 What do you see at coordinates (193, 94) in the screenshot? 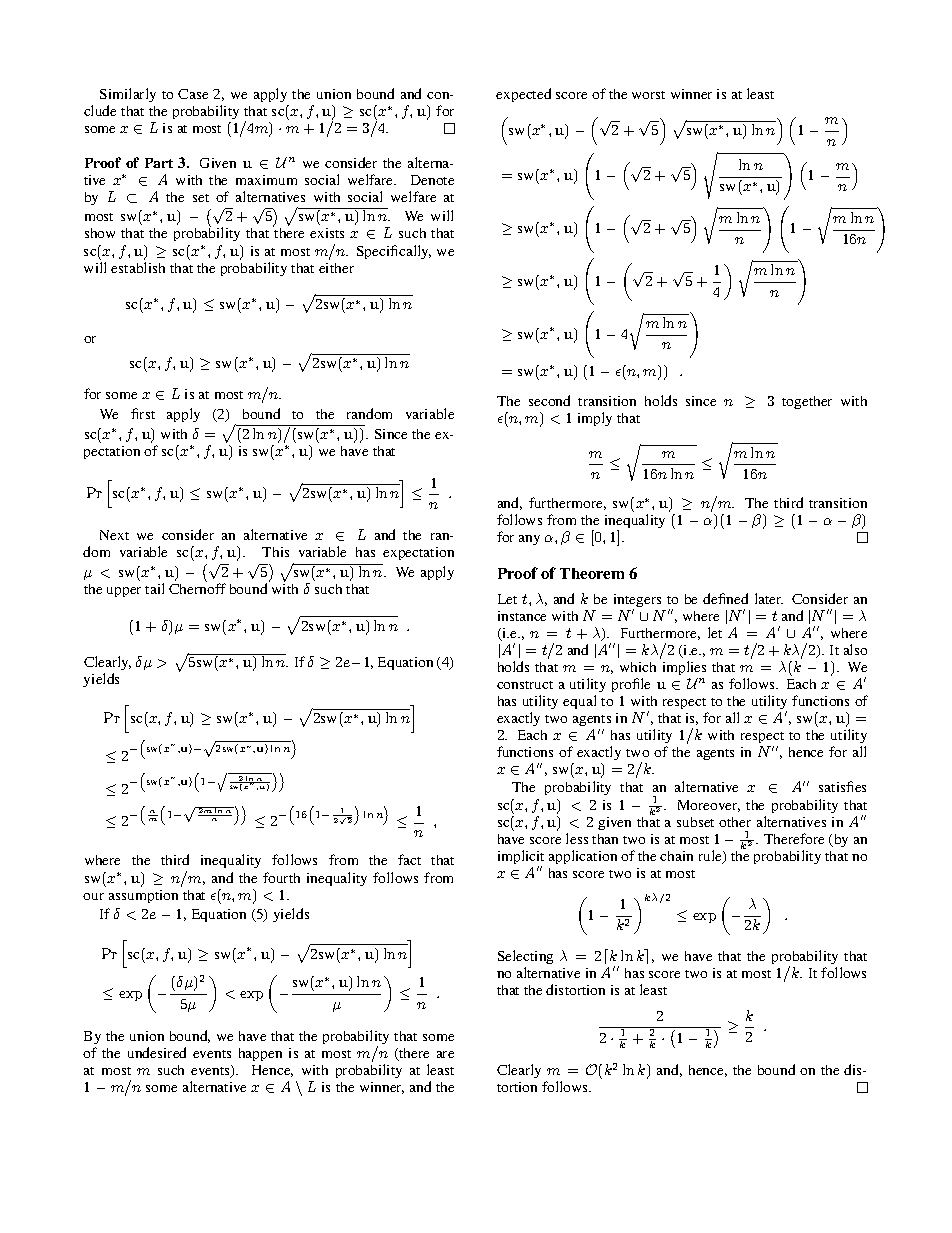
I see `Case` at bounding box center [193, 94].
